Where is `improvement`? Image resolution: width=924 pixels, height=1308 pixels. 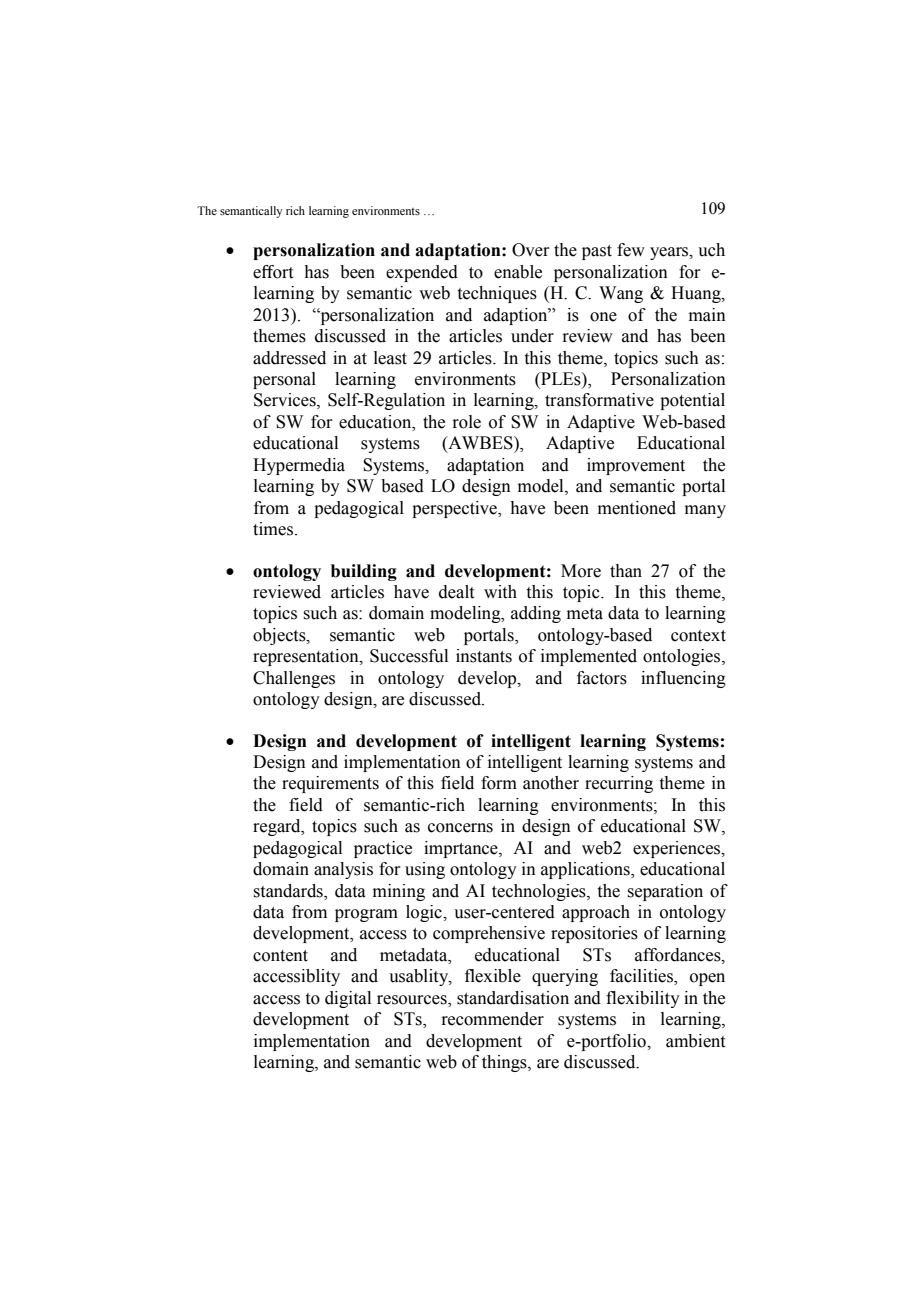 improvement is located at coordinates (636, 466).
